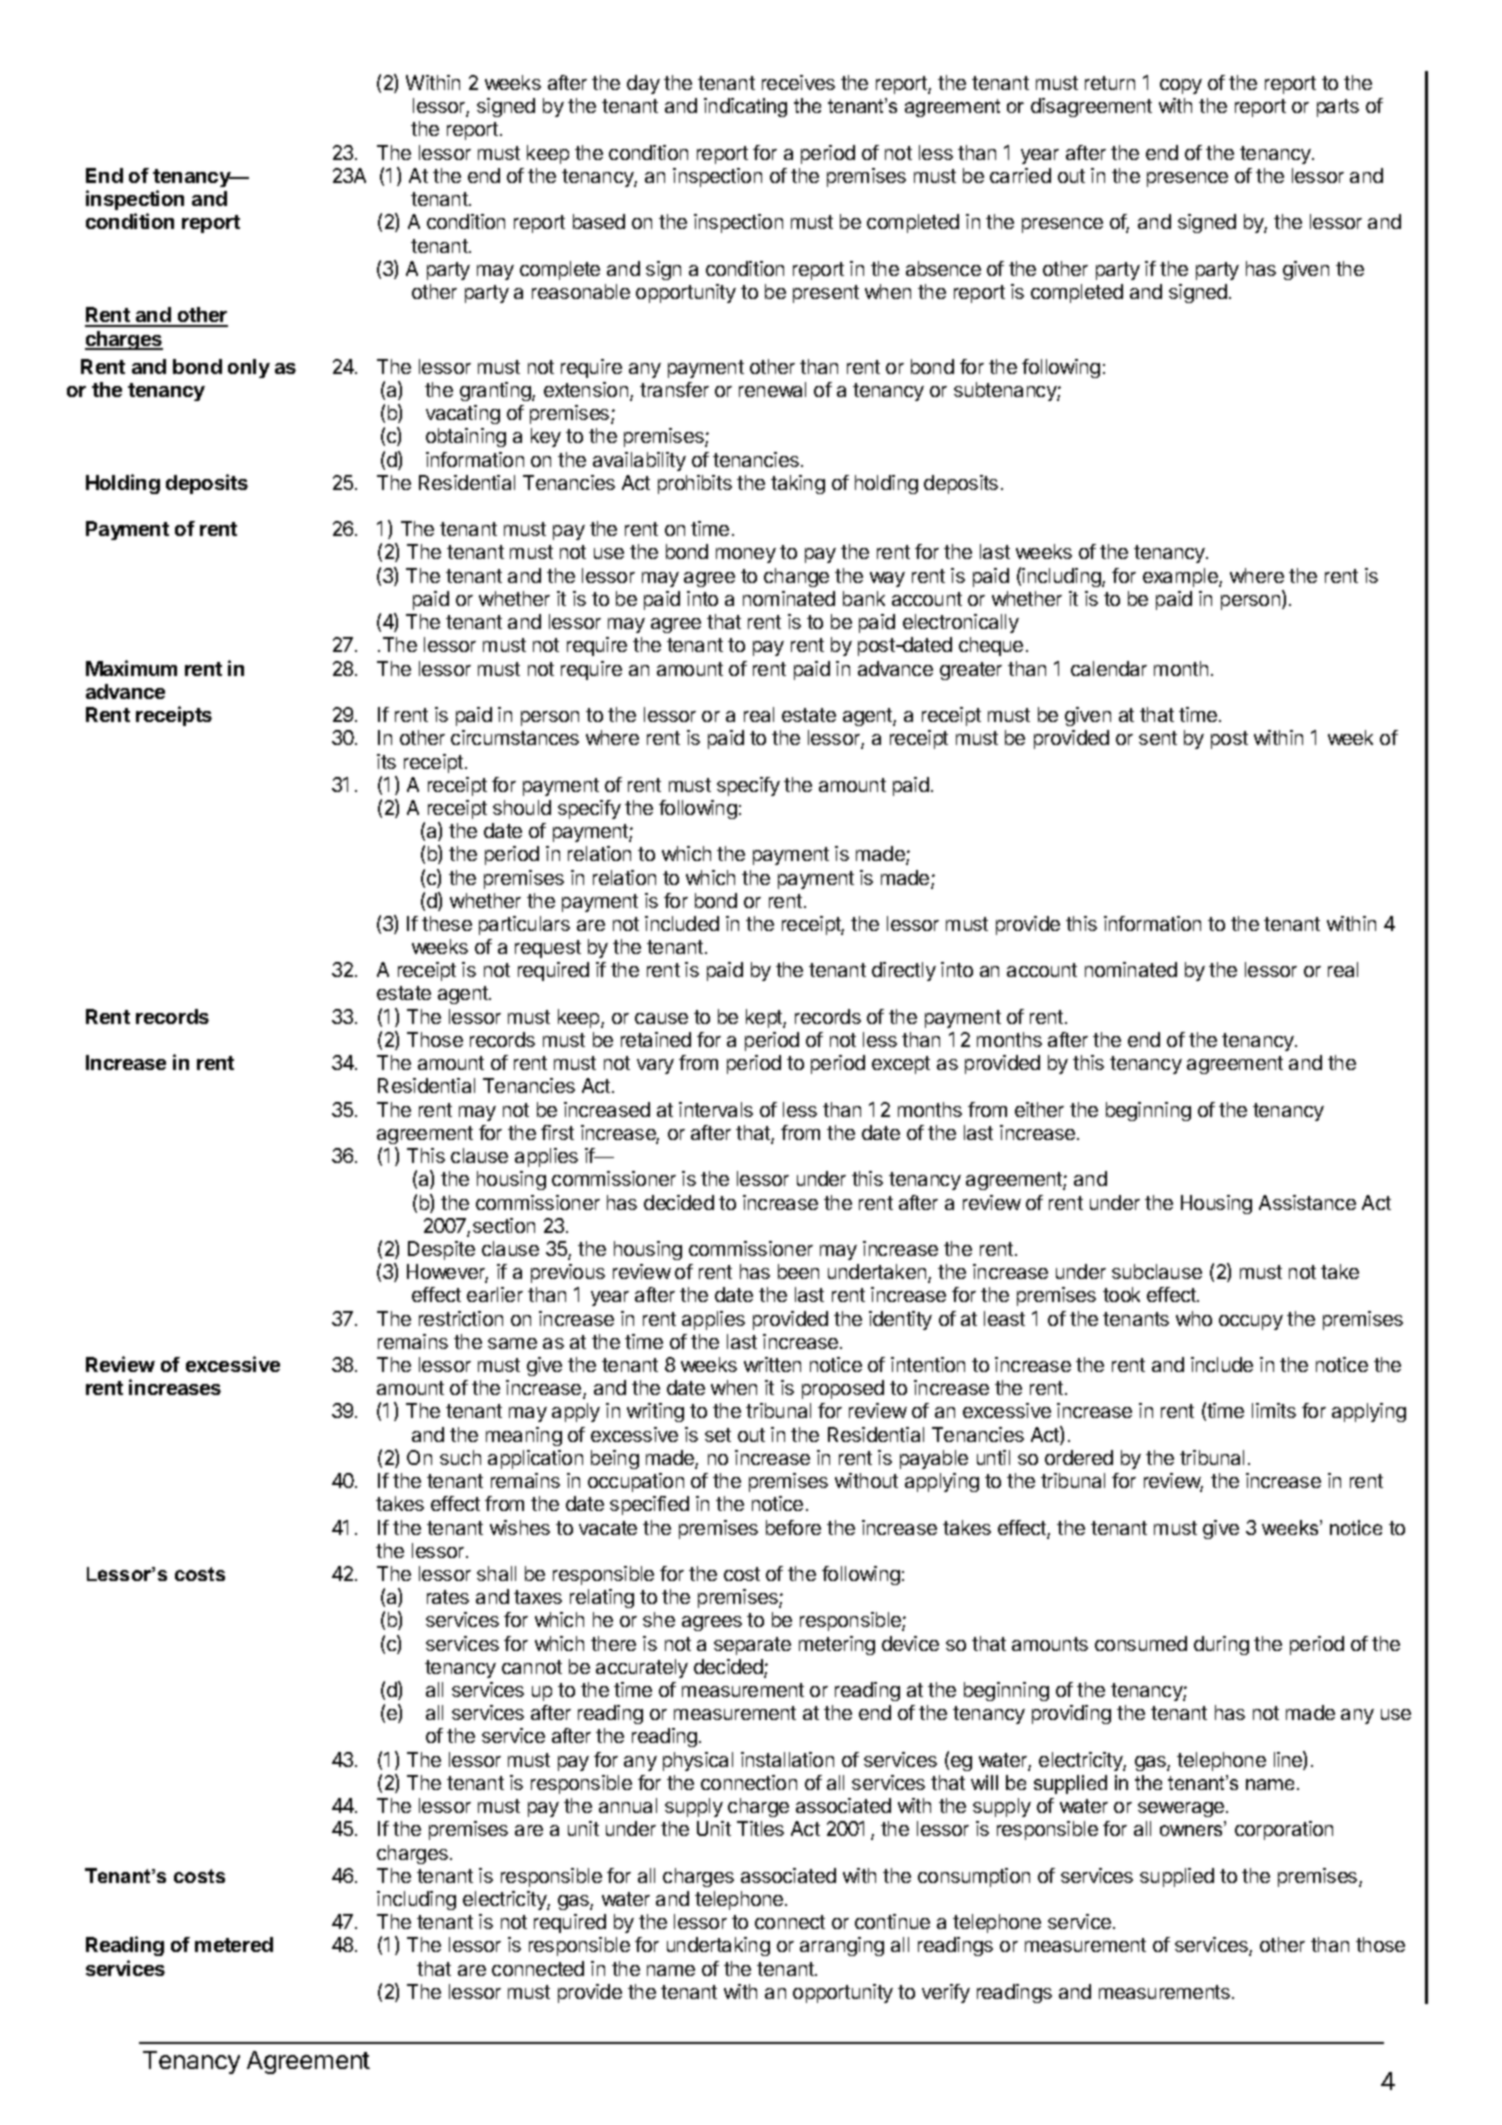 This page has height=2125, width=1502. I want to click on copy, so click(1181, 86).
